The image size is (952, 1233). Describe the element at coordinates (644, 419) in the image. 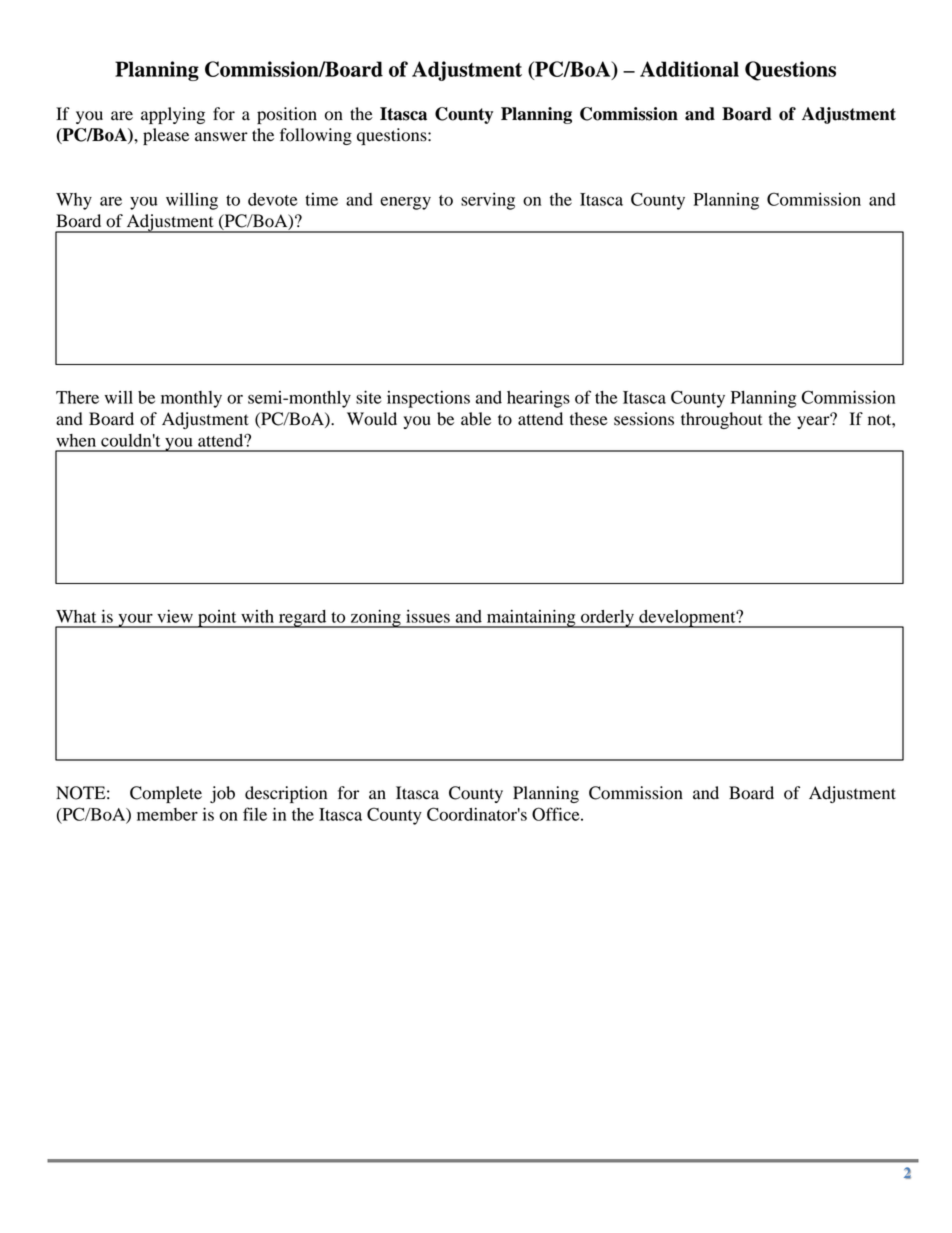

I see `sessions` at that location.
